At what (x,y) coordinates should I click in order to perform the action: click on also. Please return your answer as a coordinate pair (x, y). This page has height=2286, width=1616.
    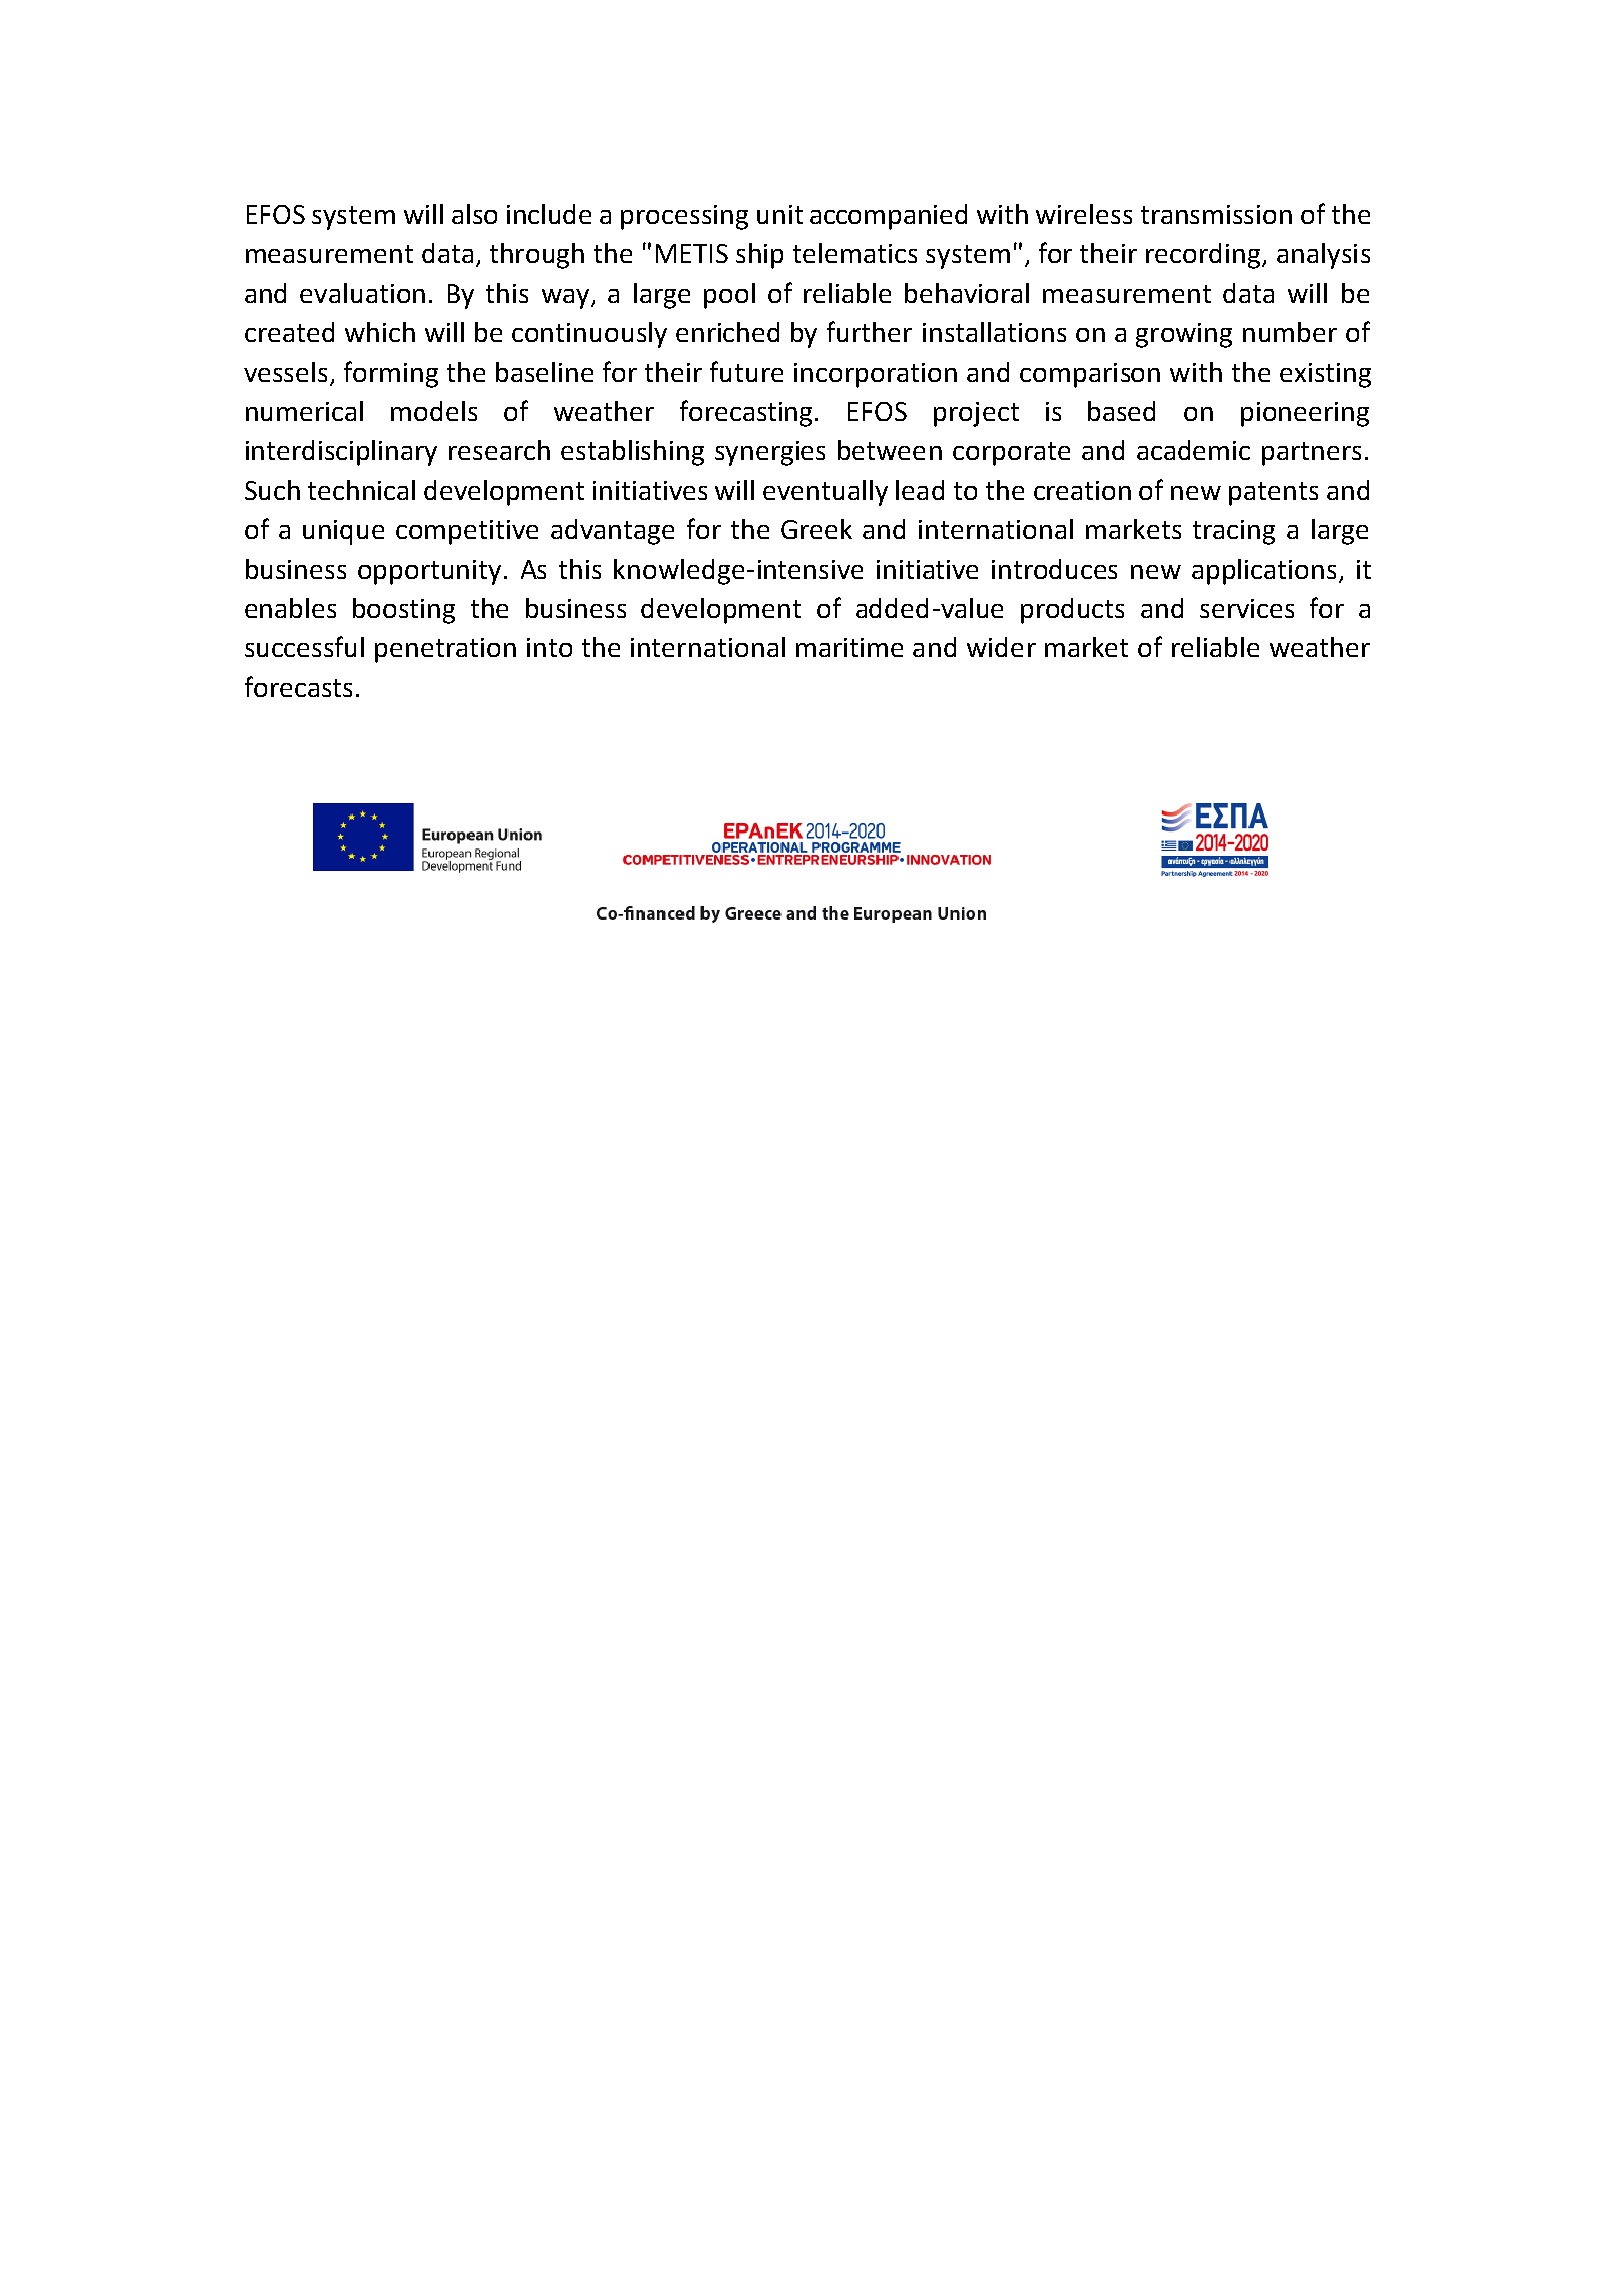
    Looking at the image, I should click on (474, 214).
